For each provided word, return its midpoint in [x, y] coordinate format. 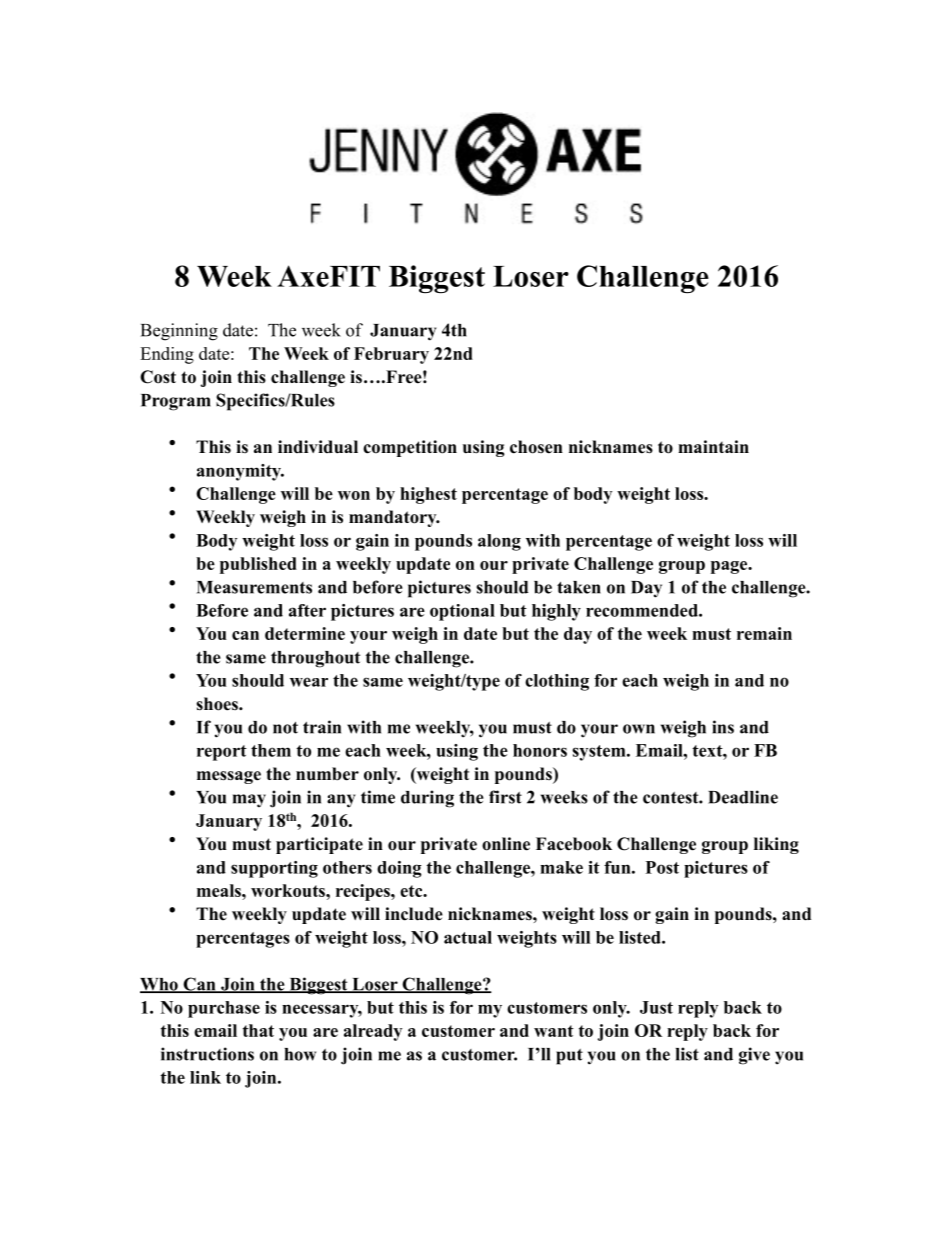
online [506, 844]
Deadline [743, 797]
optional [462, 612]
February [391, 355]
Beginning [179, 332]
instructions [207, 1054]
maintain [713, 446]
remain [764, 633]
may [249, 801]
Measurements [254, 587]
